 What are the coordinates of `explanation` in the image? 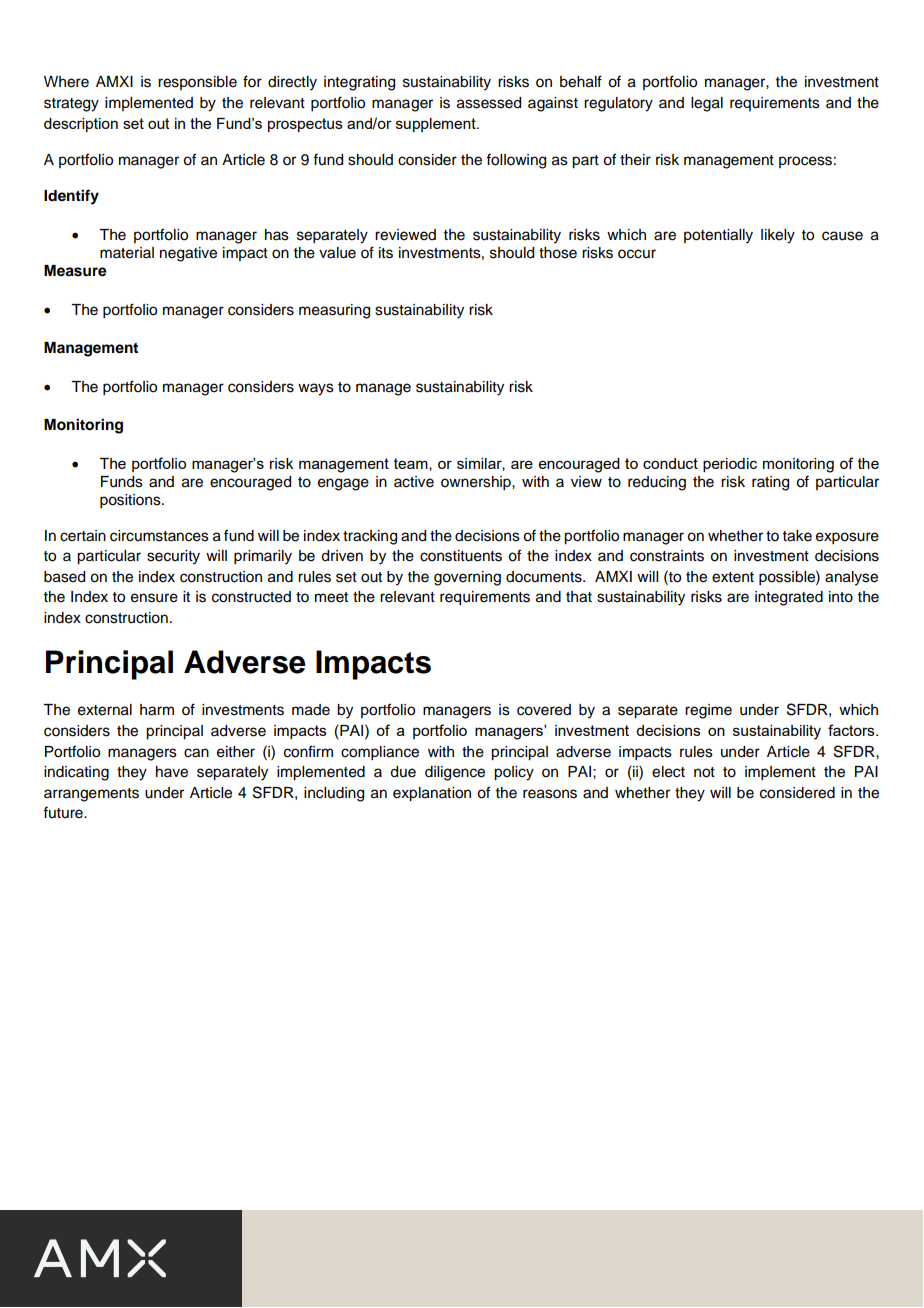 It's located at (432, 794).
